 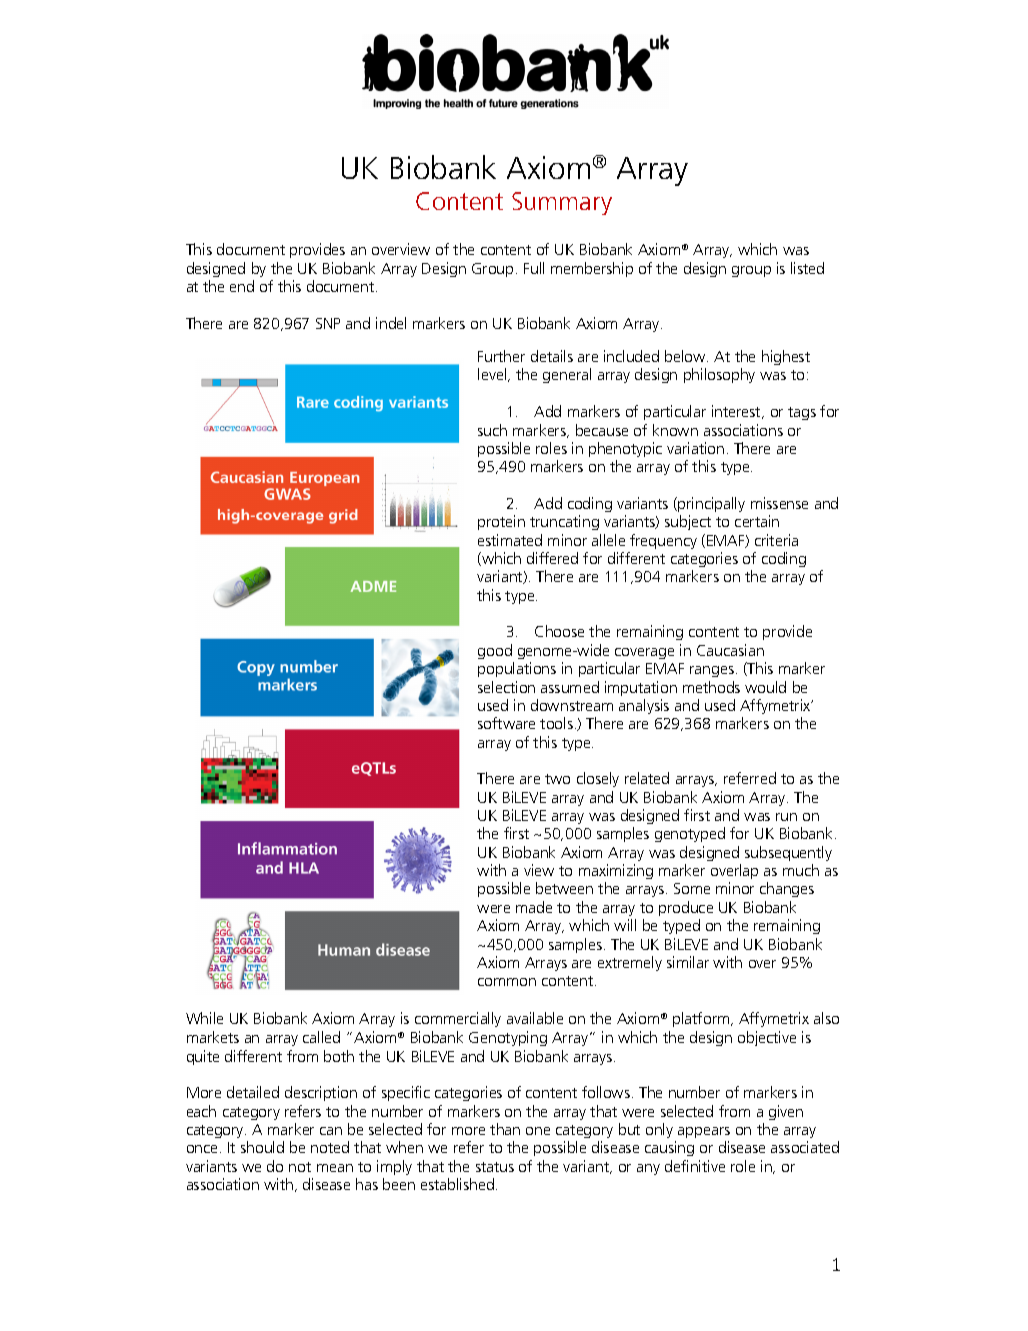 What do you see at coordinates (242, 286) in the screenshot?
I see `end` at bounding box center [242, 286].
